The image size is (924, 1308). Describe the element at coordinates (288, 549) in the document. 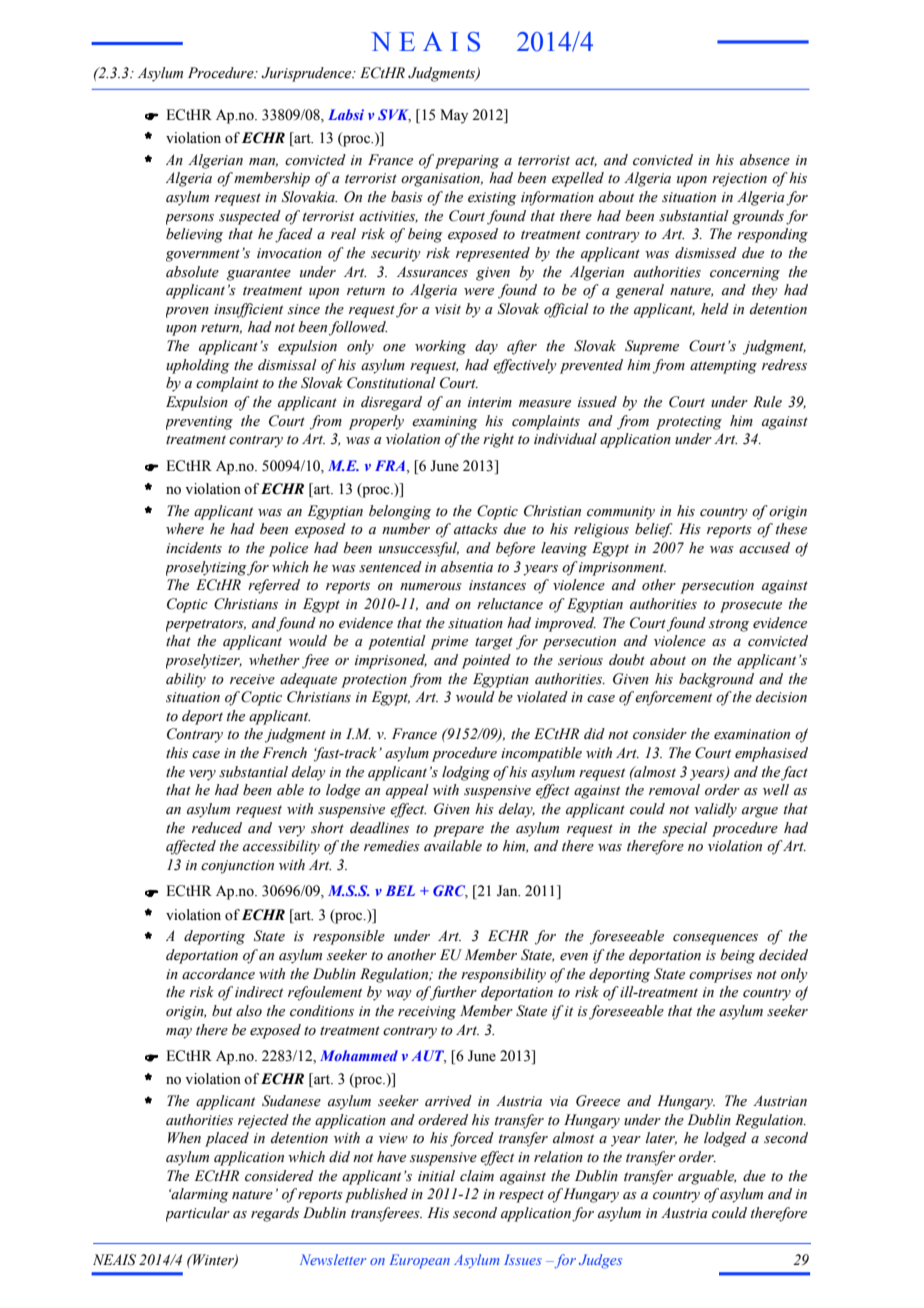

I see `police` at that location.
